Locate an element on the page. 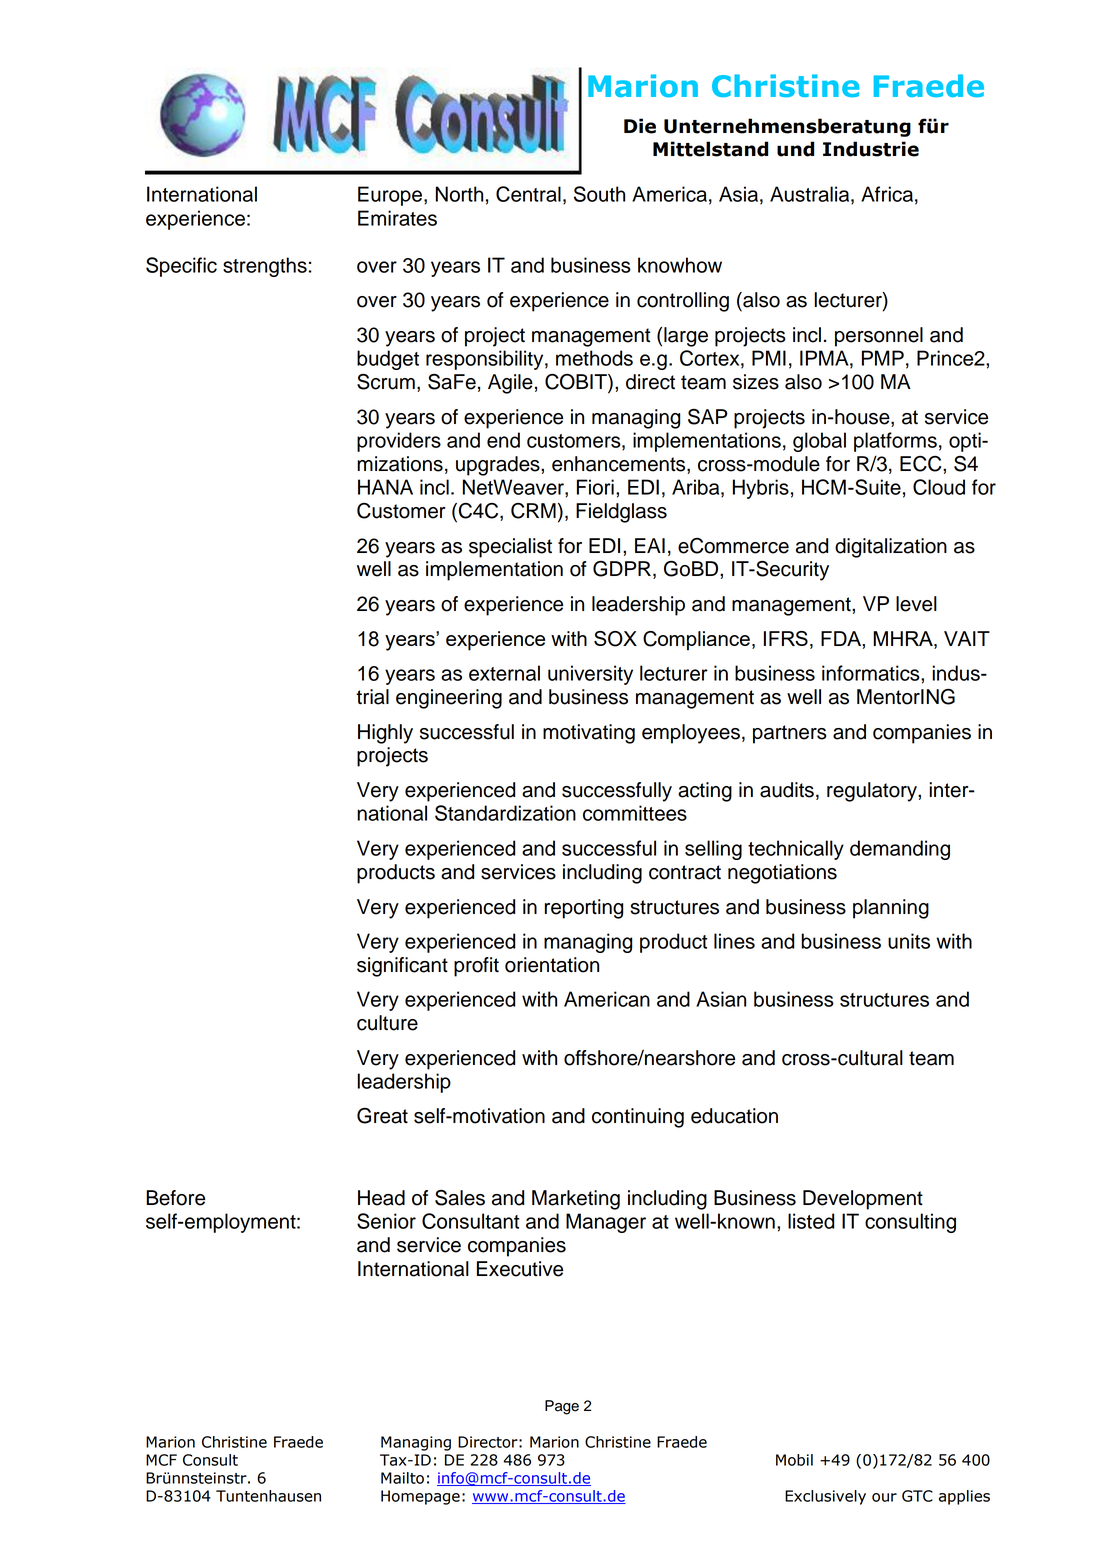 Image resolution: width=1109 pixels, height=1568 pixels. Executive is located at coordinates (520, 1269).
